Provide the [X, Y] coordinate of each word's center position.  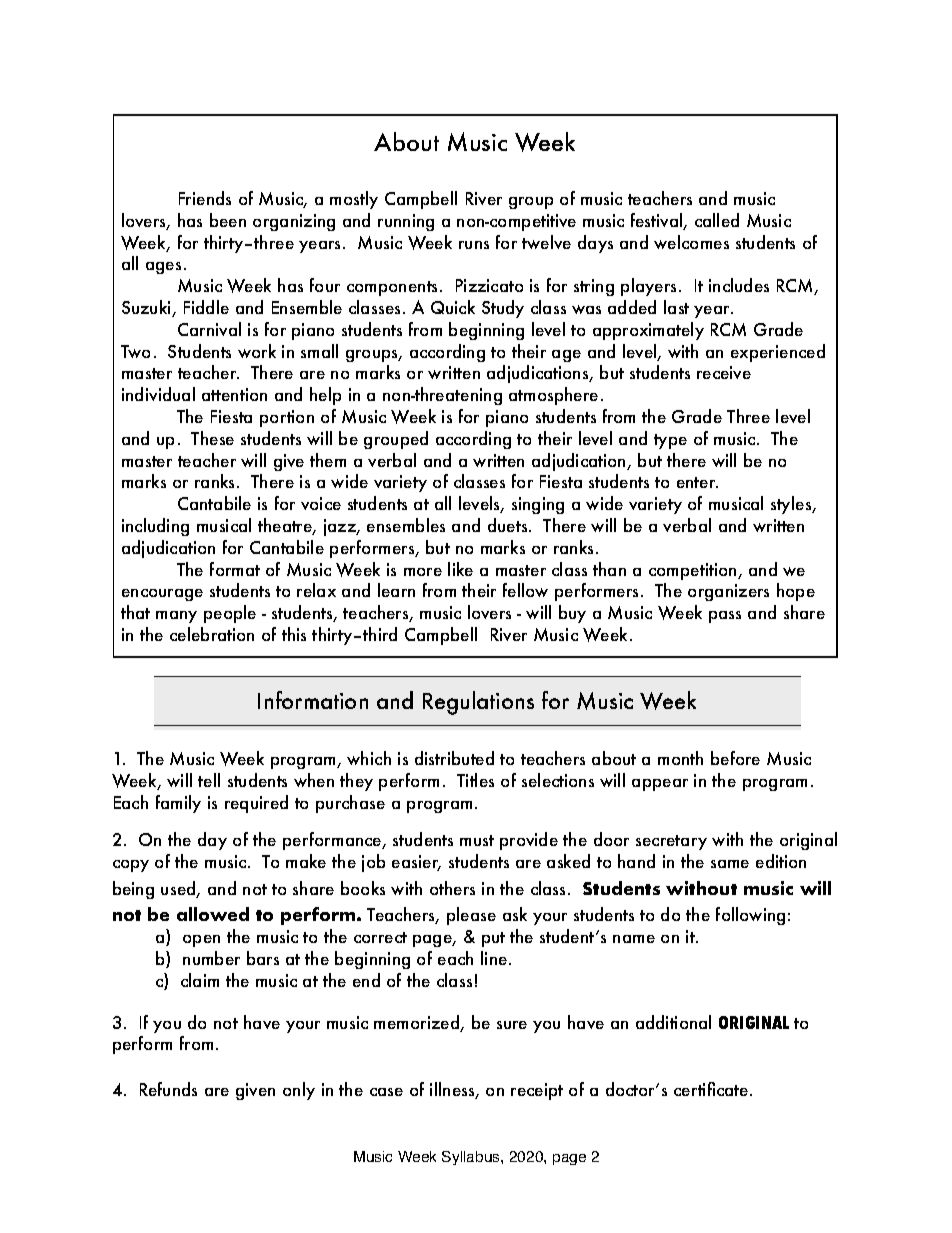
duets [509, 525]
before [735, 758]
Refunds [168, 1089]
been [228, 220]
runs [474, 245]
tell [209, 780]
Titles [475, 780]
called [717, 220]
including [155, 527]
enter [697, 482]
